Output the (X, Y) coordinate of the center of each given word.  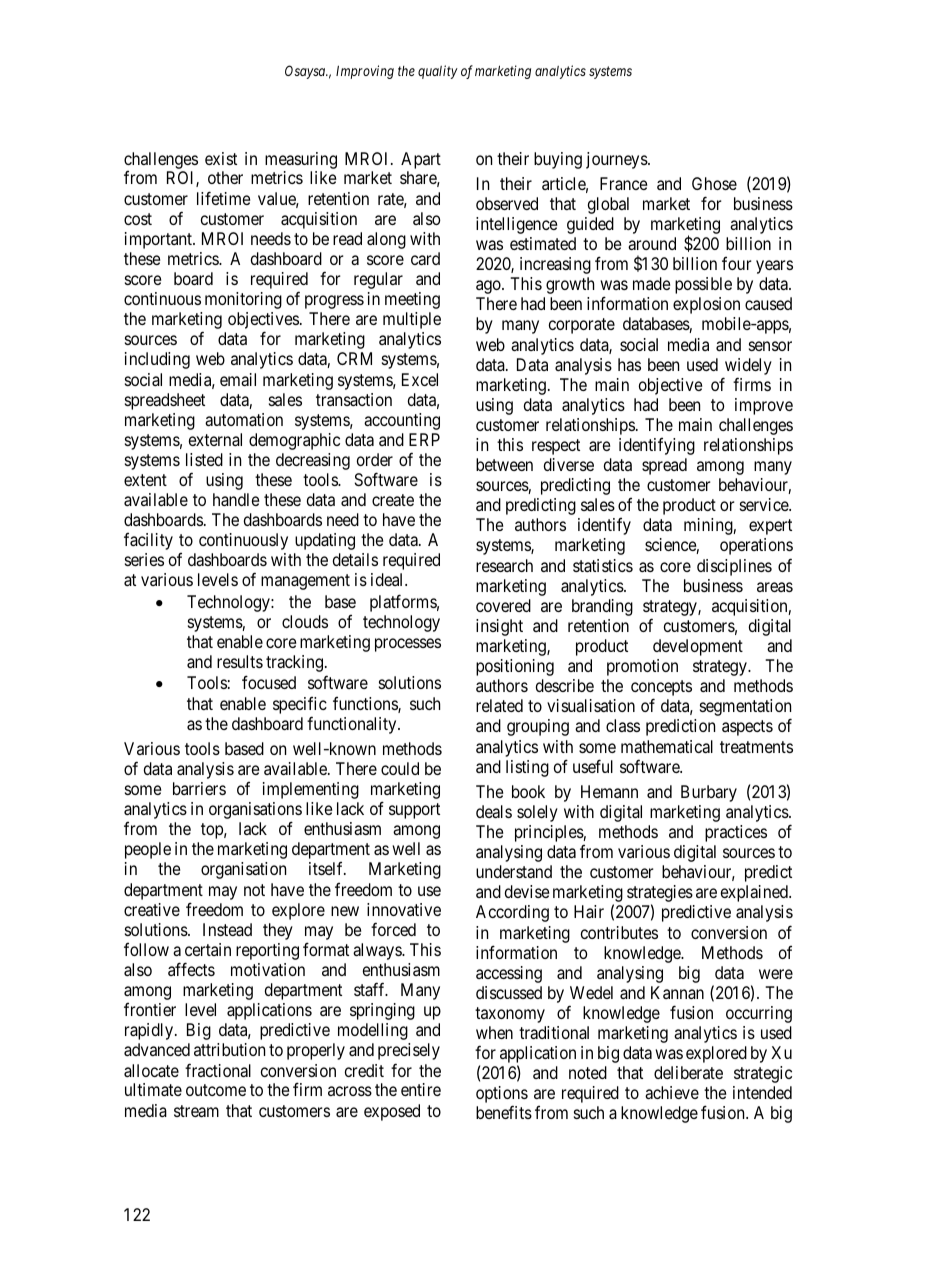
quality (438, 72)
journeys (617, 160)
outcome (216, 1090)
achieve (672, 1092)
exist (221, 158)
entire (421, 1089)
